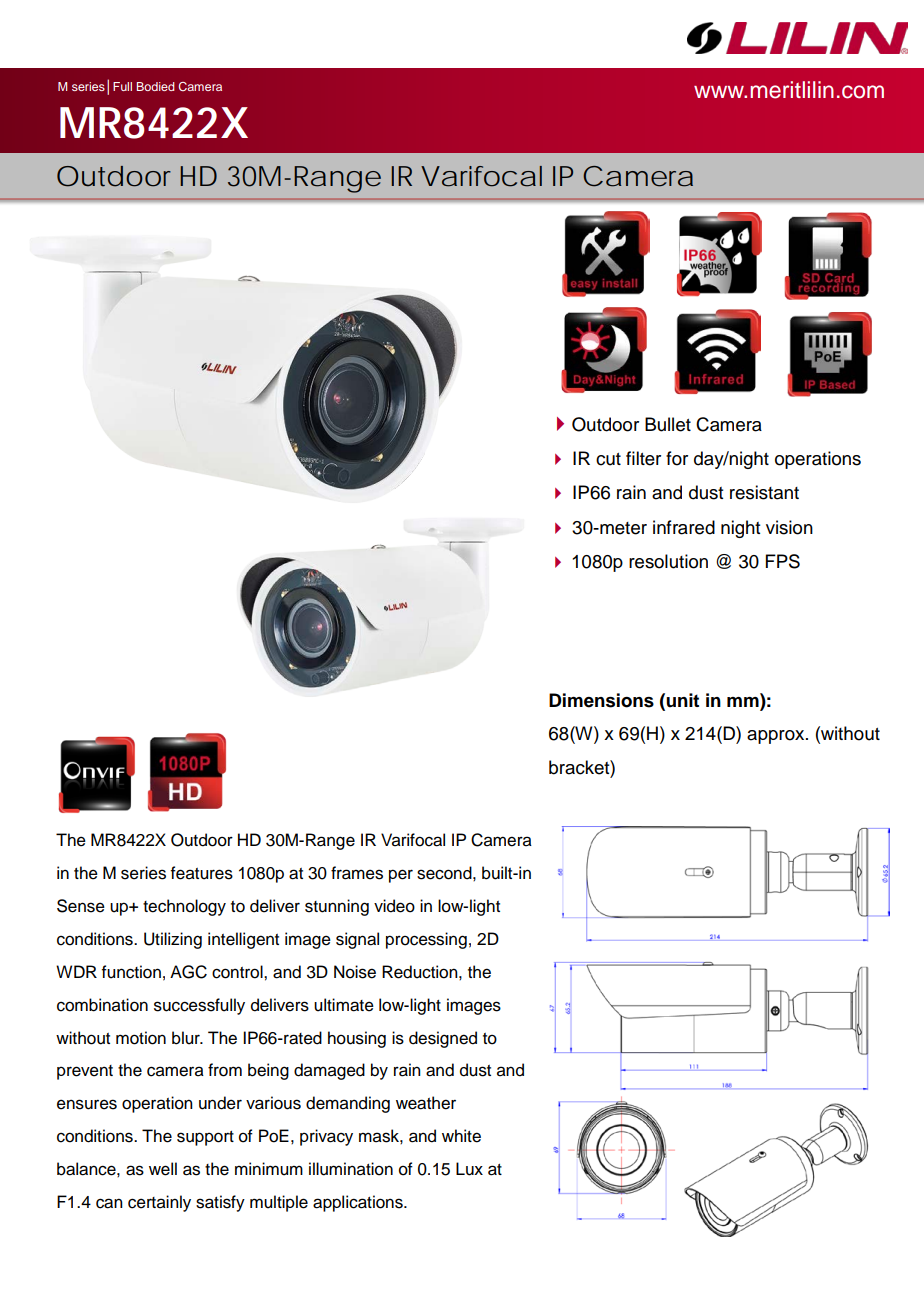 This screenshot has width=924, height=1309. Describe the element at coordinates (677, 458) in the screenshot. I see `for` at that location.
